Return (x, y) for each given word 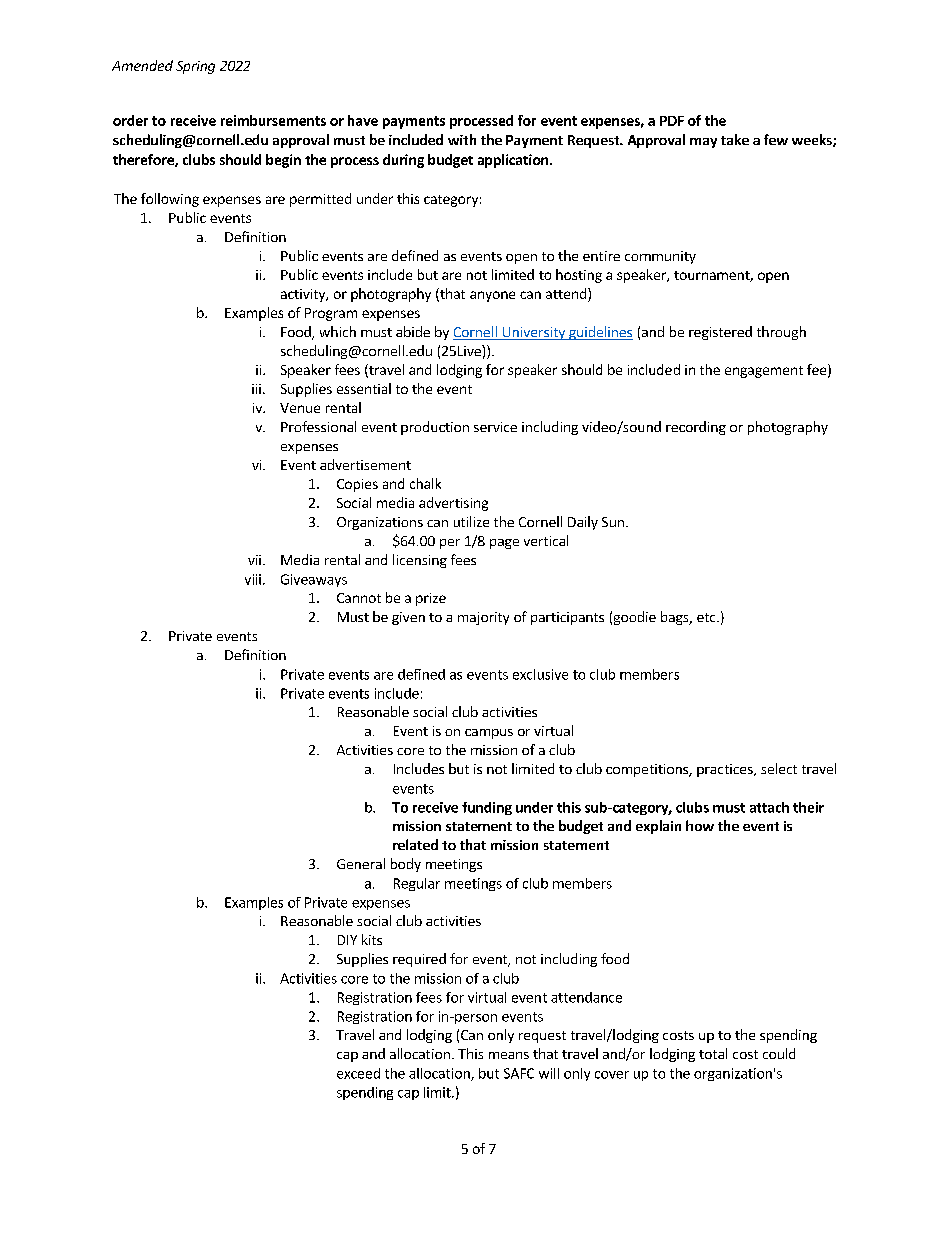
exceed (358, 1073)
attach (769, 807)
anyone (492, 296)
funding (487, 808)
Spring (195, 67)
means (509, 1055)
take (735, 139)
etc (707, 617)
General (361, 863)
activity (304, 295)
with (462, 139)
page (504, 544)
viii (253, 579)
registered (720, 333)
